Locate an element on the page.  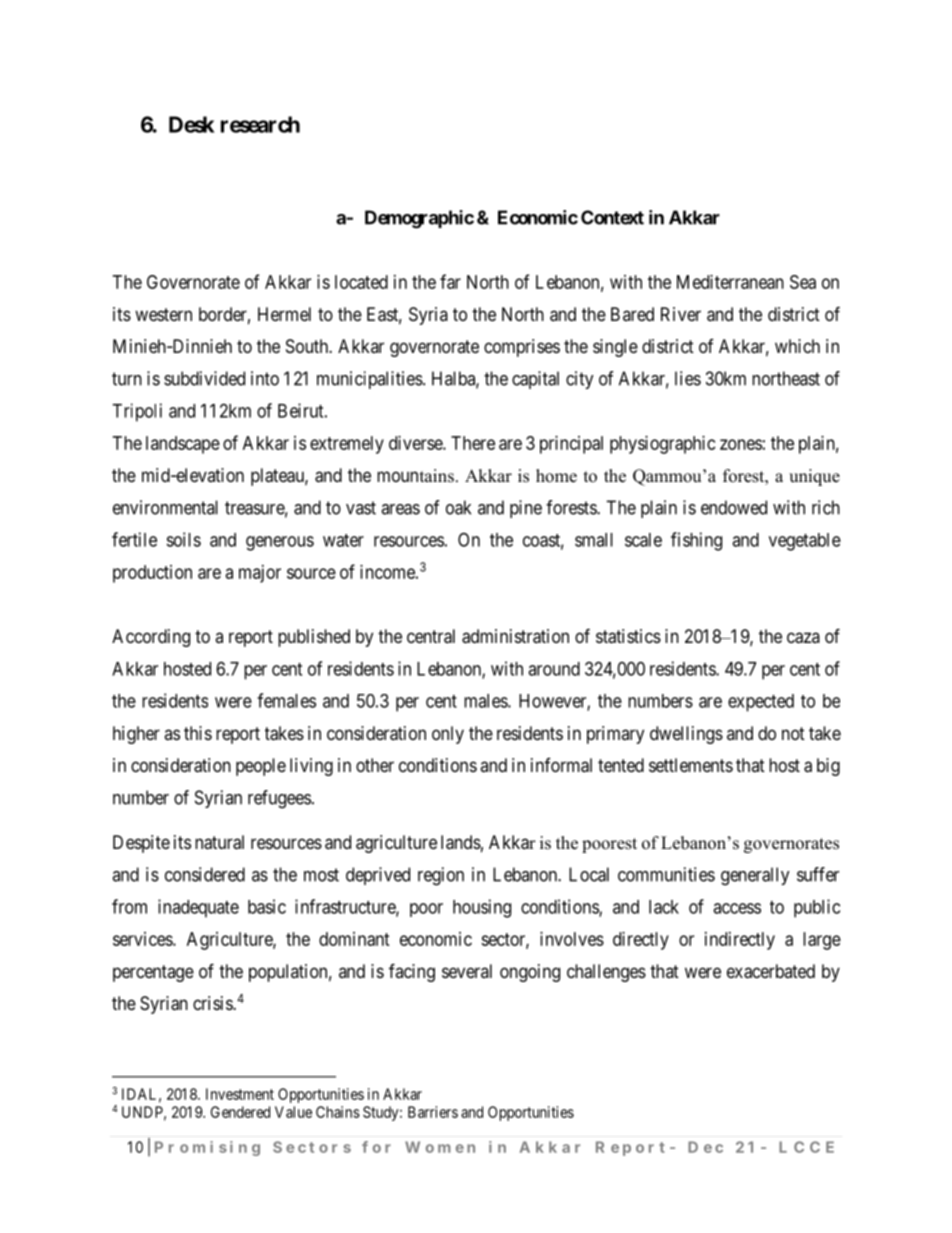
Desk is located at coordinates (192, 124).
